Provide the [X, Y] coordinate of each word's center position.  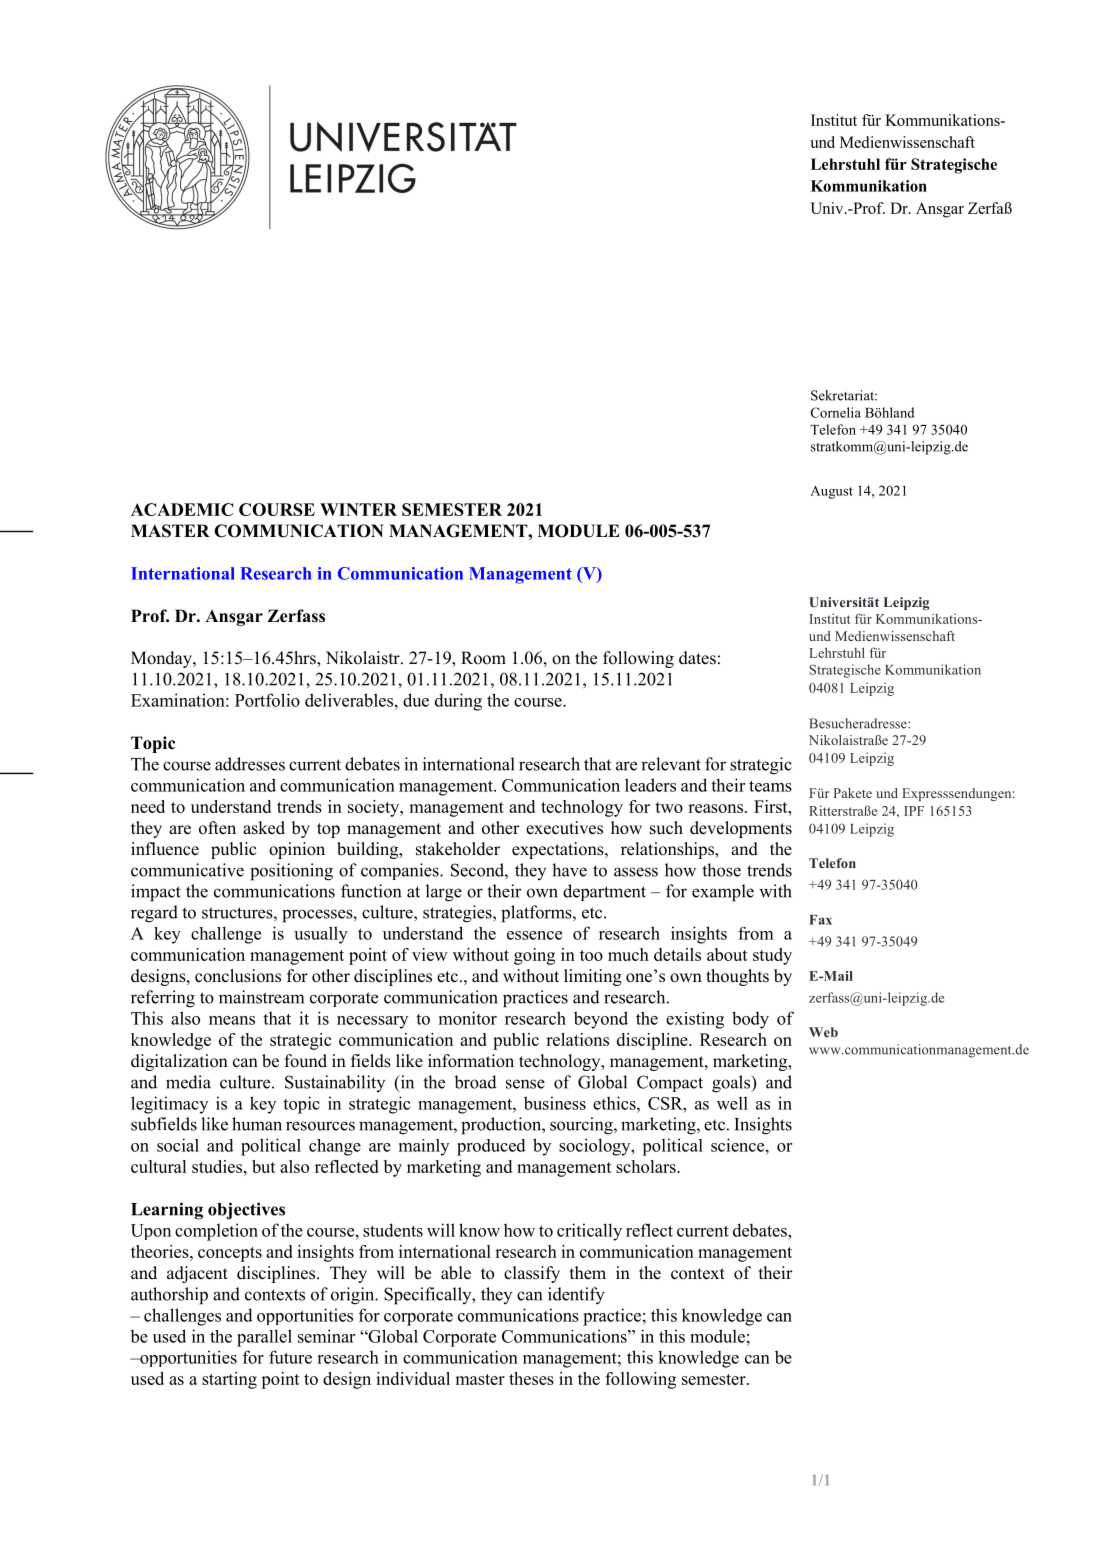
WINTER [358, 509]
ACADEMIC [182, 509]
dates [697, 658]
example [723, 893]
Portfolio [267, 700]
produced [491, 1147]
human [257, 1124]
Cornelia [836, 412]
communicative [187, 870]
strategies [458, 914]
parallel [264, 1338]
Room [483, 658]
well [732, 1103]
